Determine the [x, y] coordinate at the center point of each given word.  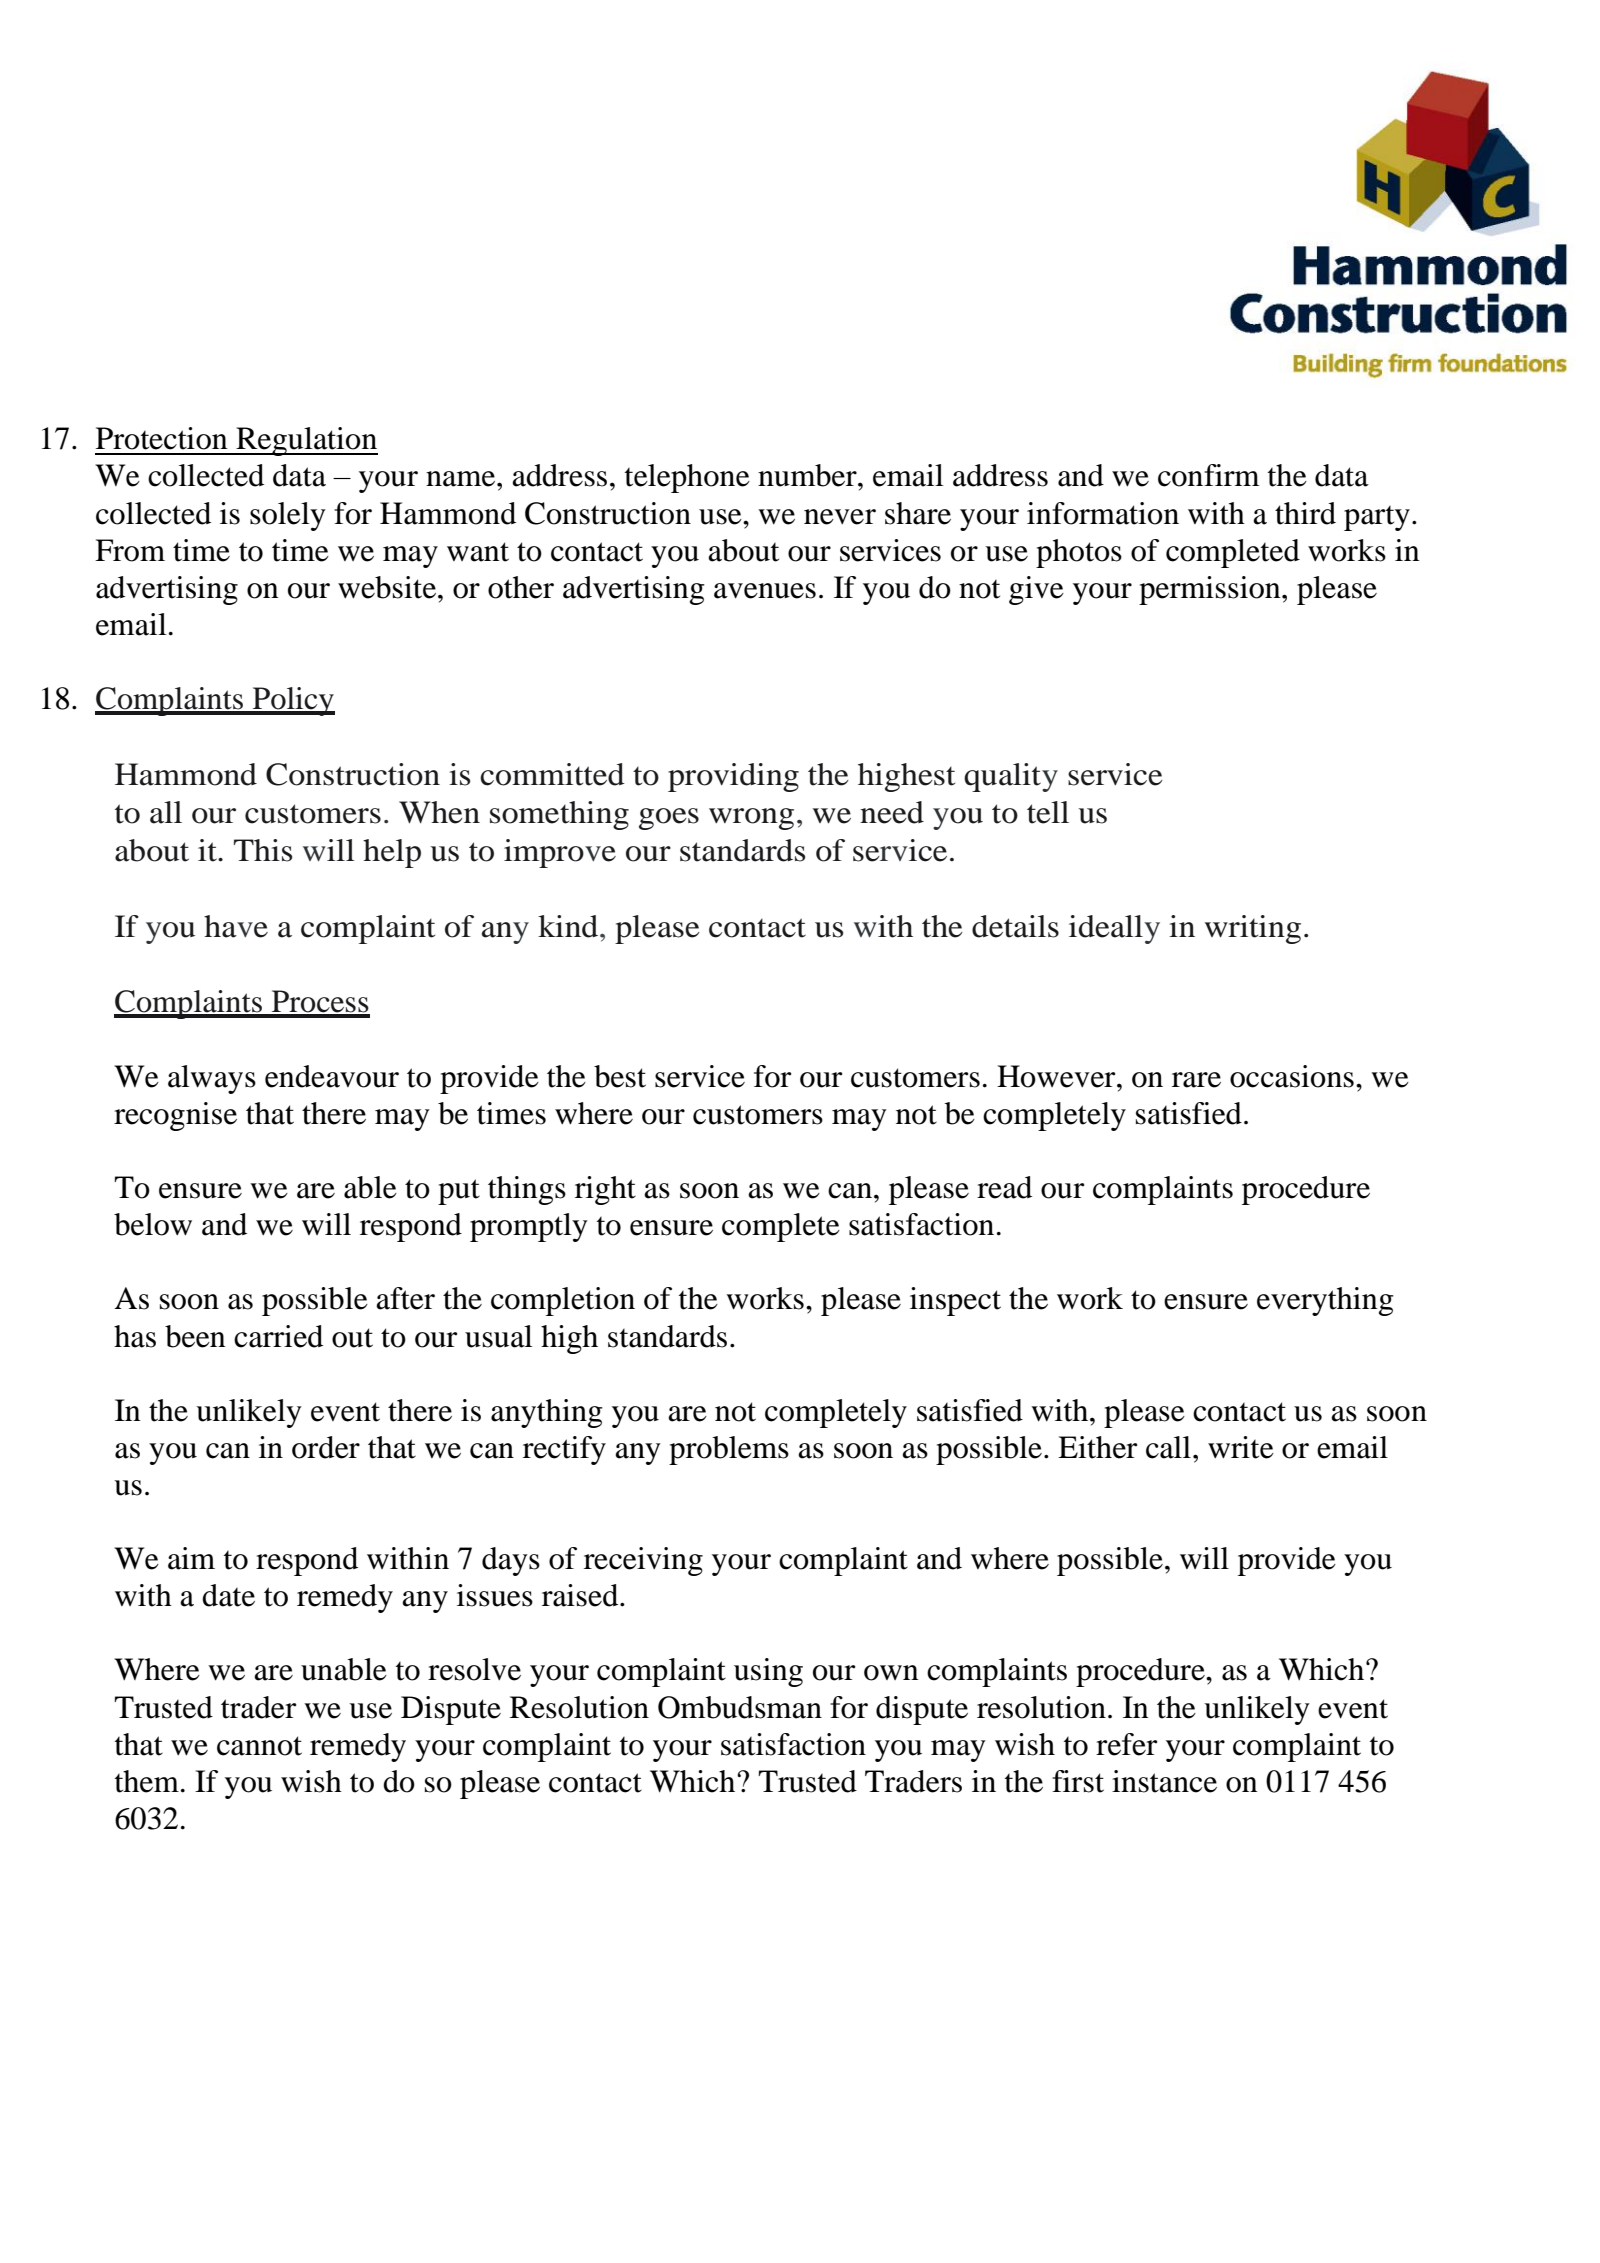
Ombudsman [740, 1707]
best [620, 1076]
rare [1196, 1080]
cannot [259, 1746]
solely [288, 516]
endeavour [332, 1076]
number [808, 475]
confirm [1209, 475]
